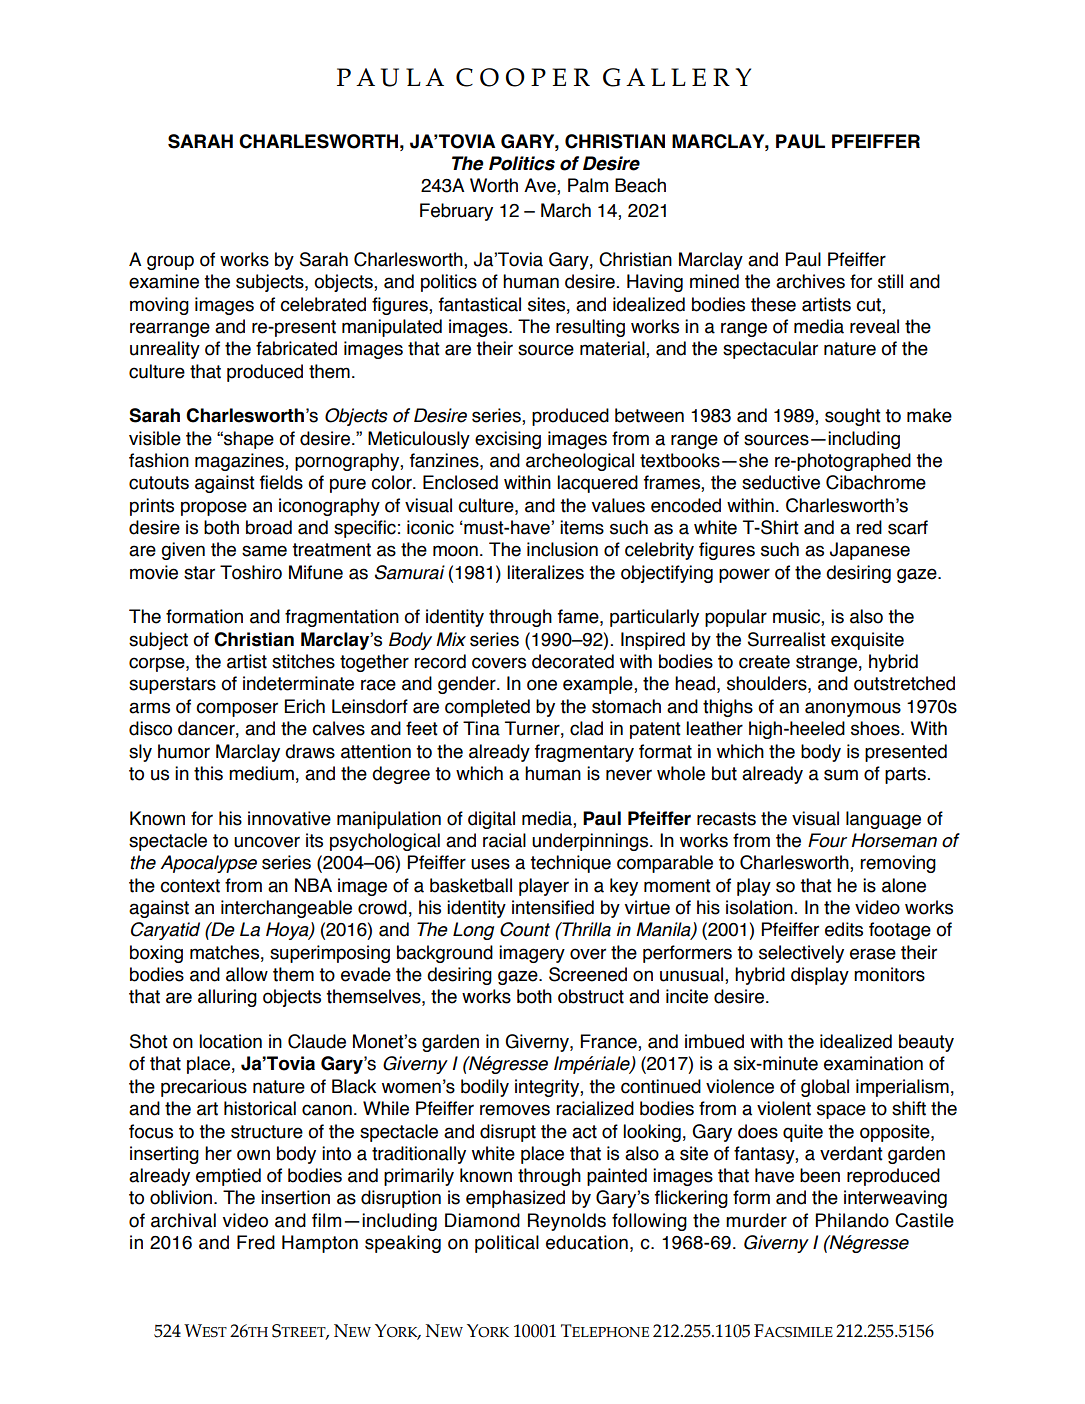 Image resolution: width=1085 pixels, height=1404 pixels. What do you see at coordinates (491, 820) in the screenshot?
I see `digital` at bounding box center [491, 820].
